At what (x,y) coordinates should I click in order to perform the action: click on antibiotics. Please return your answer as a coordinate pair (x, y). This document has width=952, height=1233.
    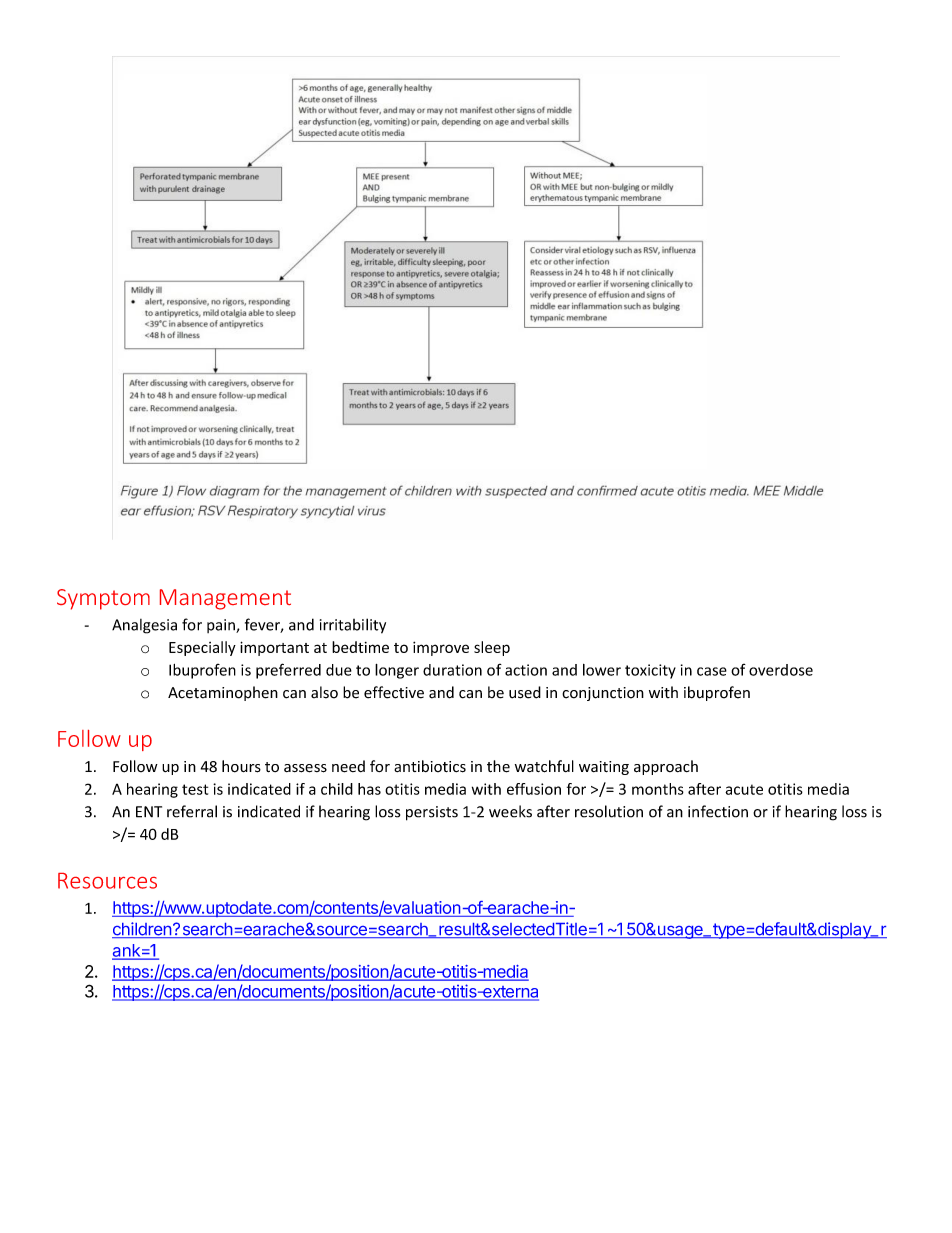
    Looking at the image, I should click on (430, 766).
